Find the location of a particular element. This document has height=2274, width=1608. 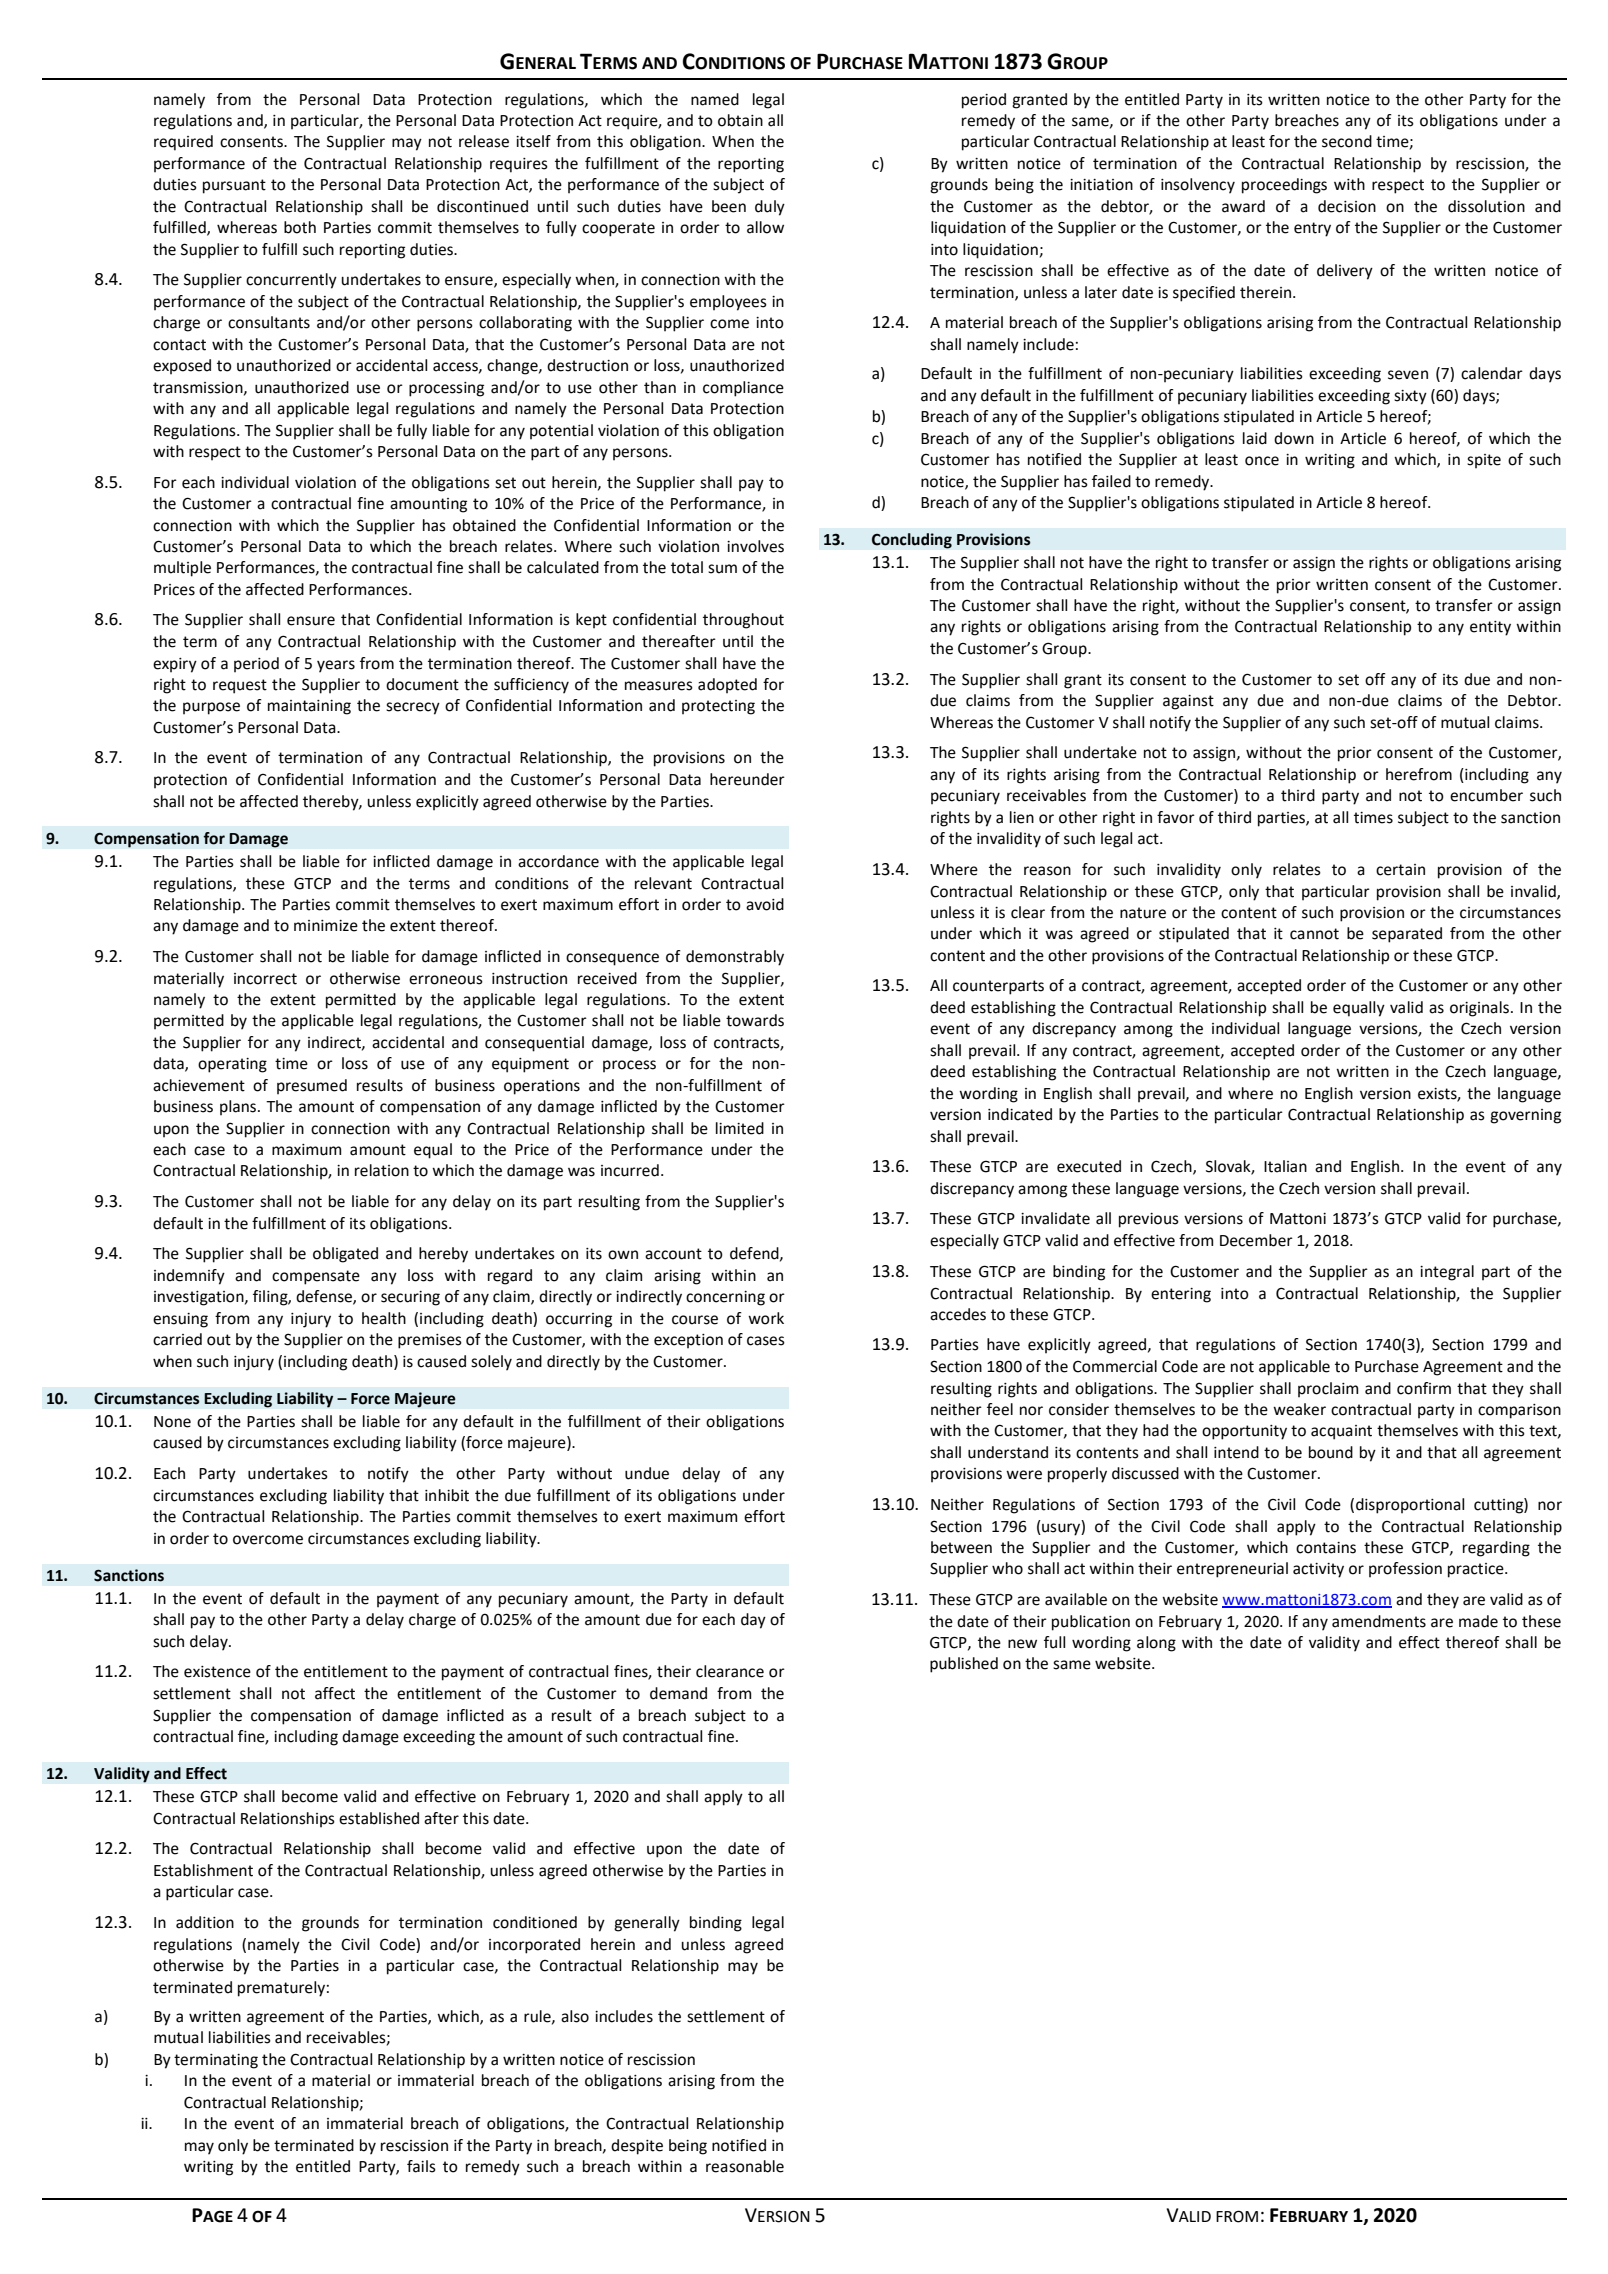

both is located at coordinates (300, 227).
